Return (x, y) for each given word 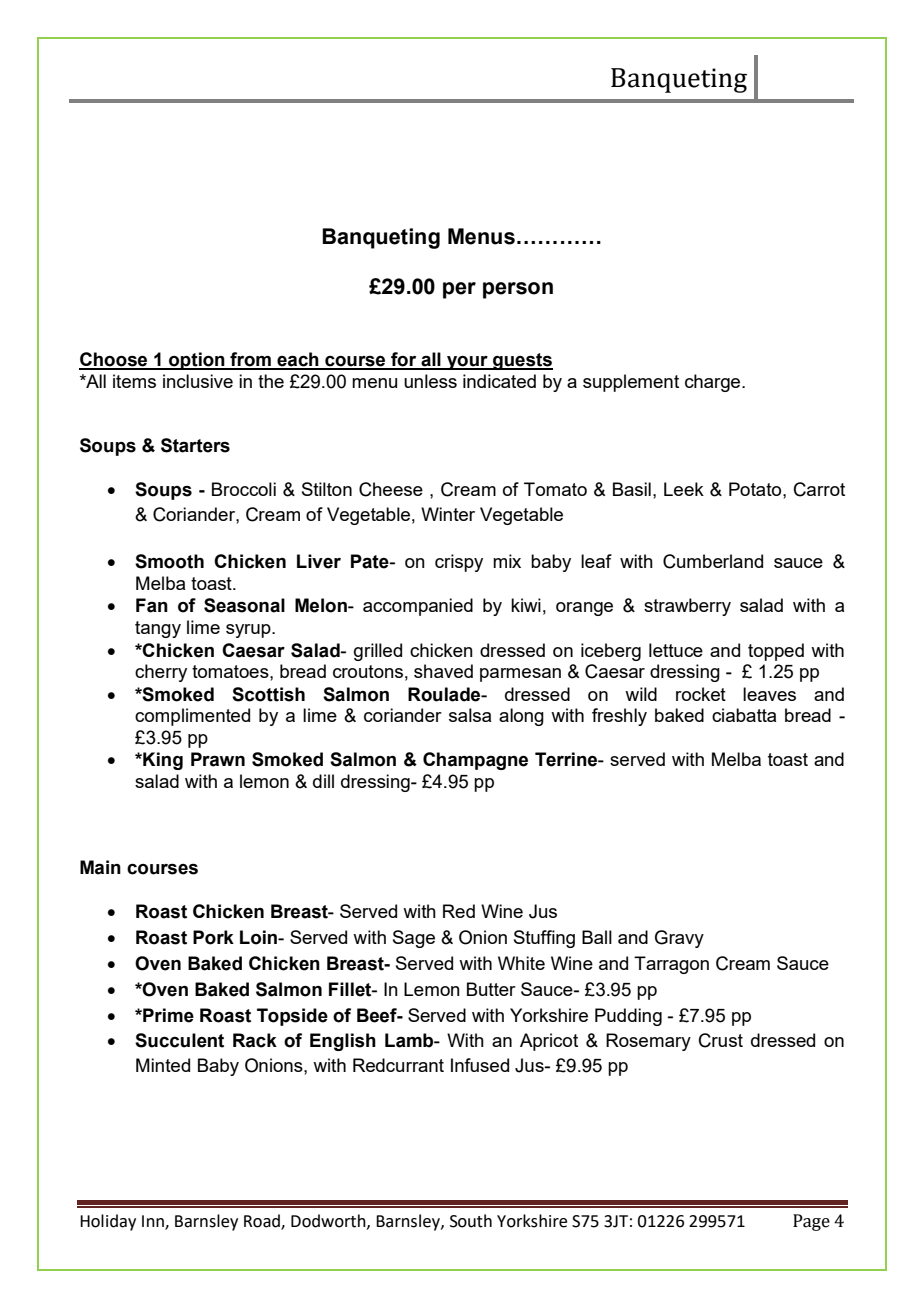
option (197, 361)
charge (714, 383)
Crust (721, 1040)
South (471, 1221)
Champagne (475, 761)
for (404, 360)
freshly (619, 717)
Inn (154, 1222)
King (162, 761)
